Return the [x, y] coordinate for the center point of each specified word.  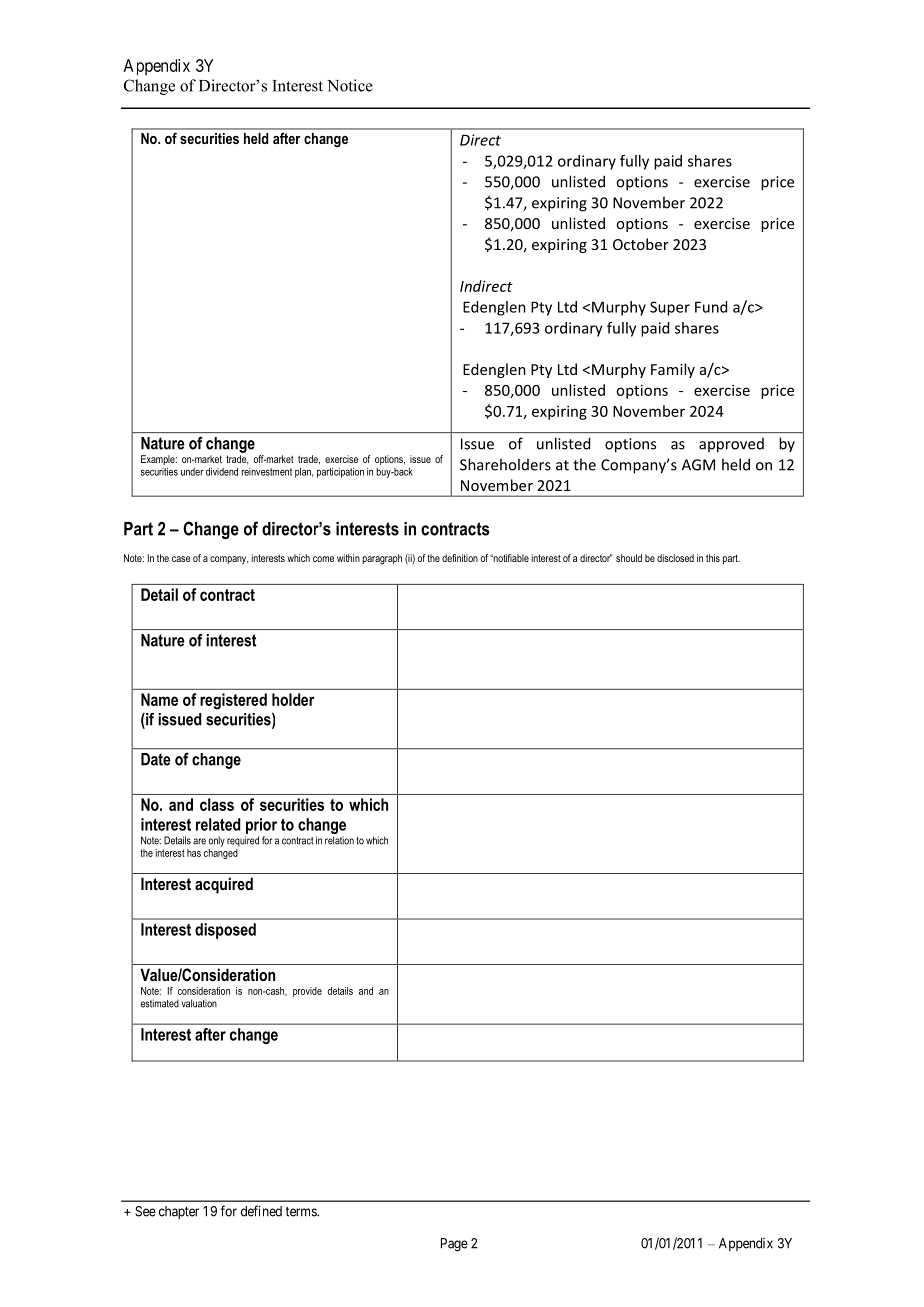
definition [460, 558]
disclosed [675, 558]
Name [159, 699]
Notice [350, 85]
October [641, 244]
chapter [179, 1212]
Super [670, 308]
